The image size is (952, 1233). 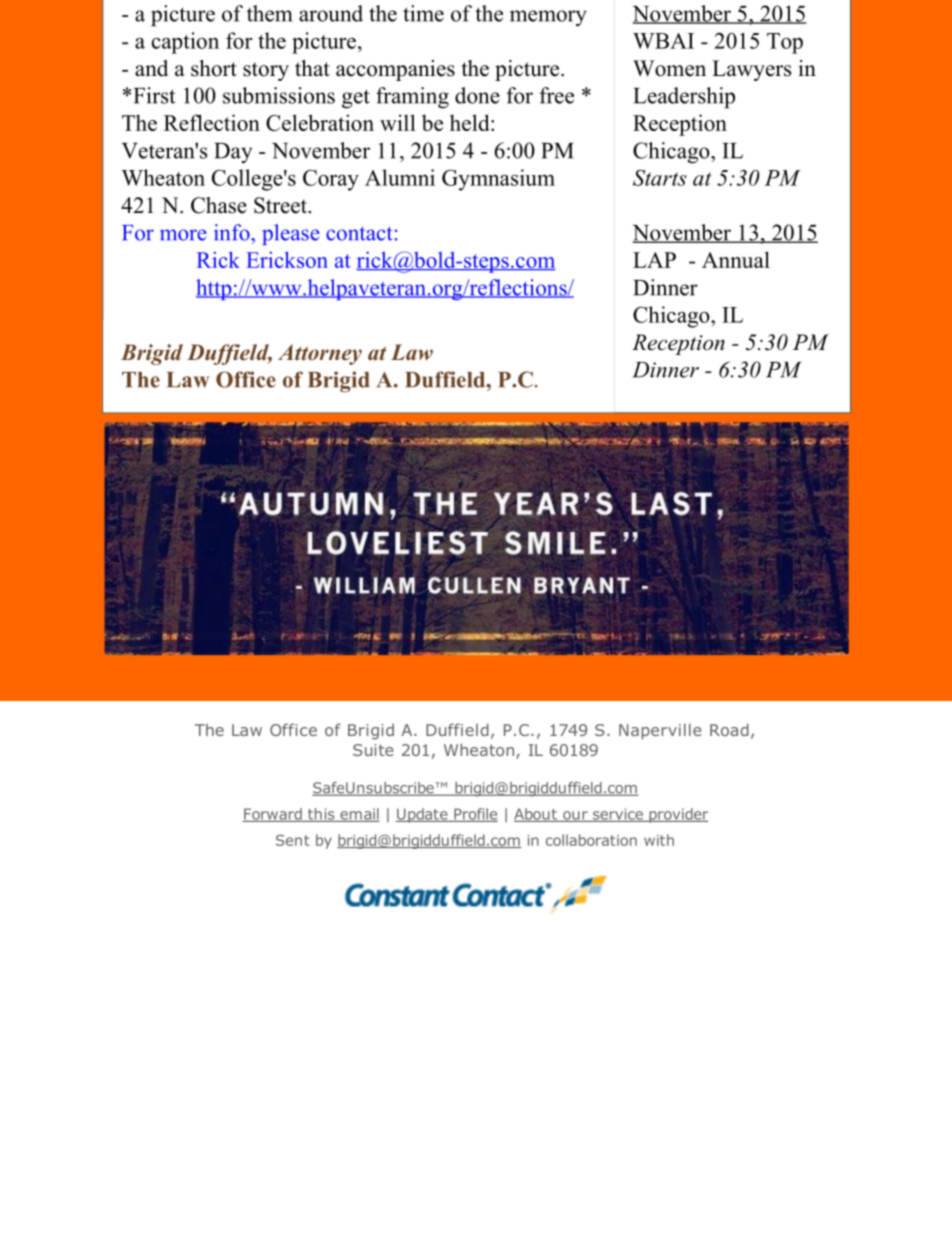 What do you see at coordinates (669, 68) in the screenshot?
I see `Women` at bounding box center [669, 68].
